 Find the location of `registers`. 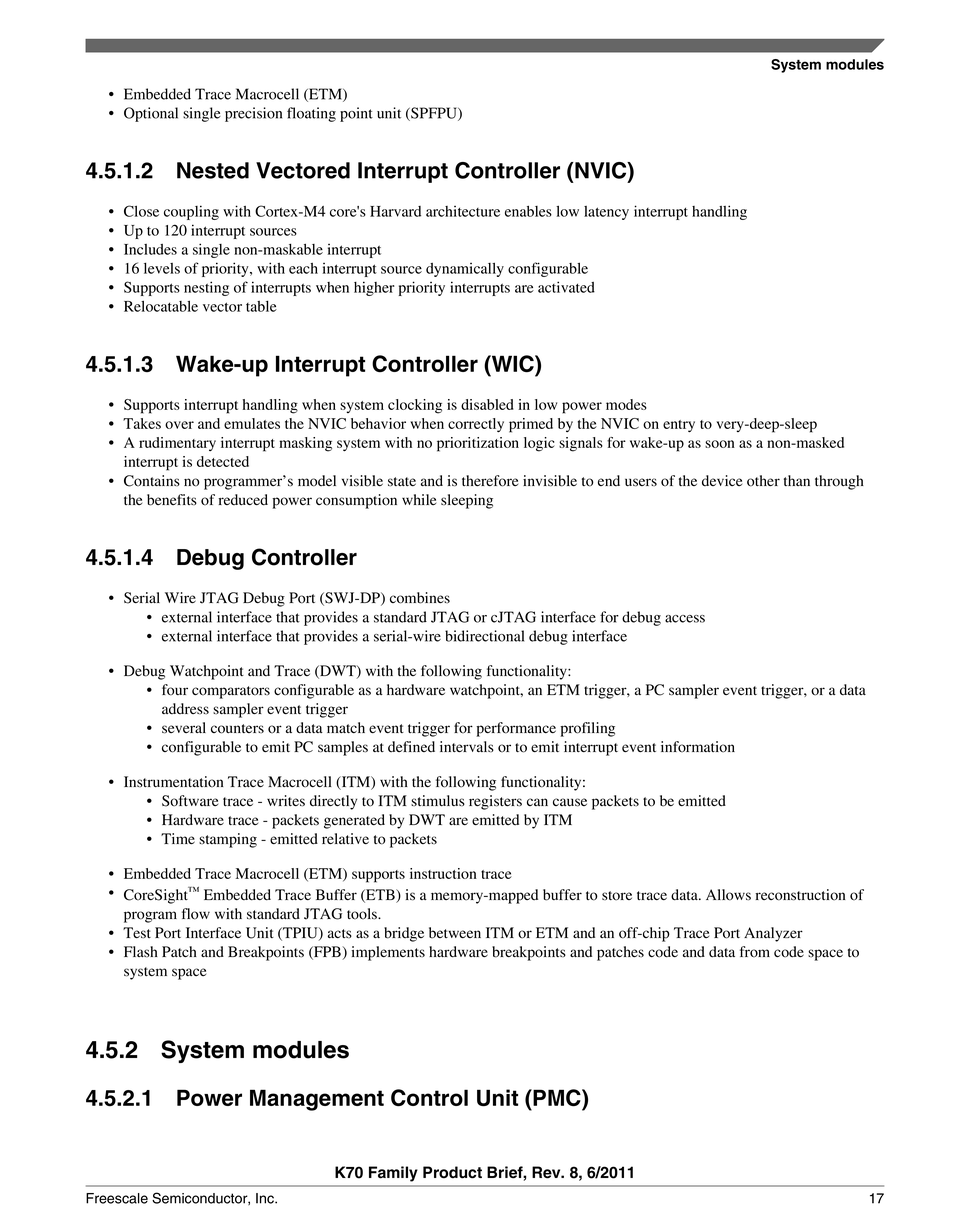

registers is located at coordinates (495, 802).
